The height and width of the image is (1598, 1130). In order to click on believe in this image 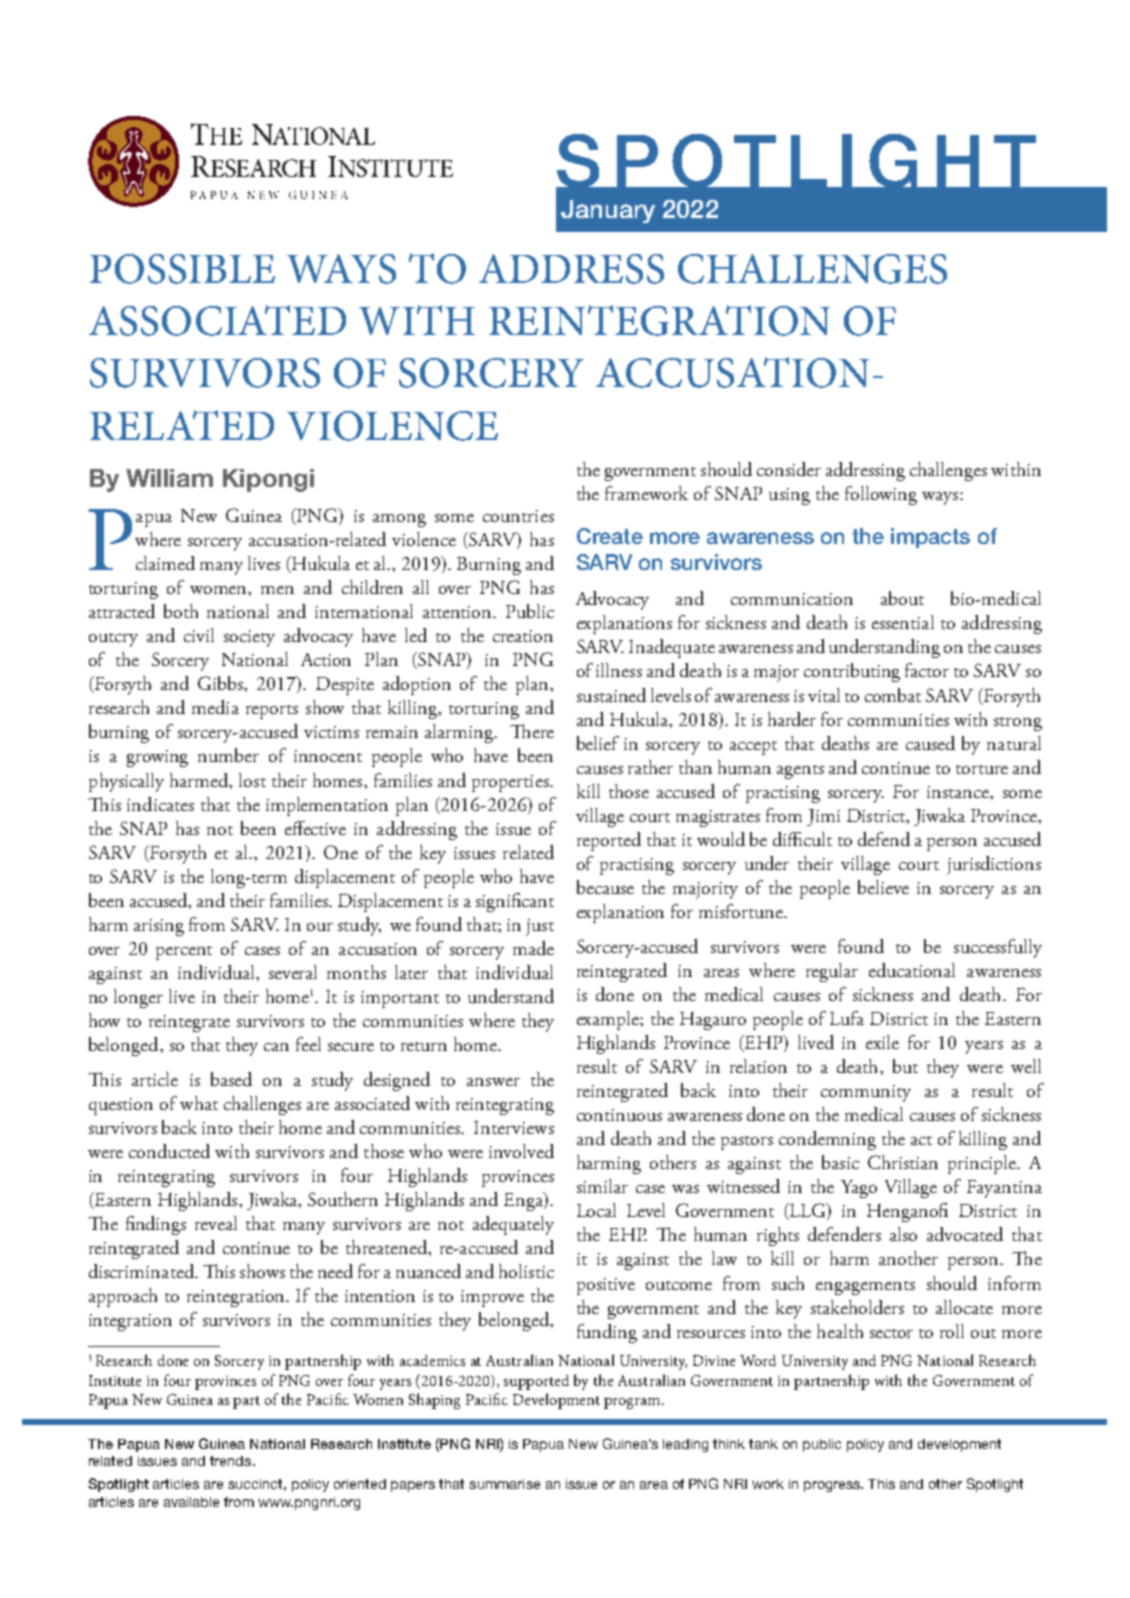, I will do `click(883, 887)`.
